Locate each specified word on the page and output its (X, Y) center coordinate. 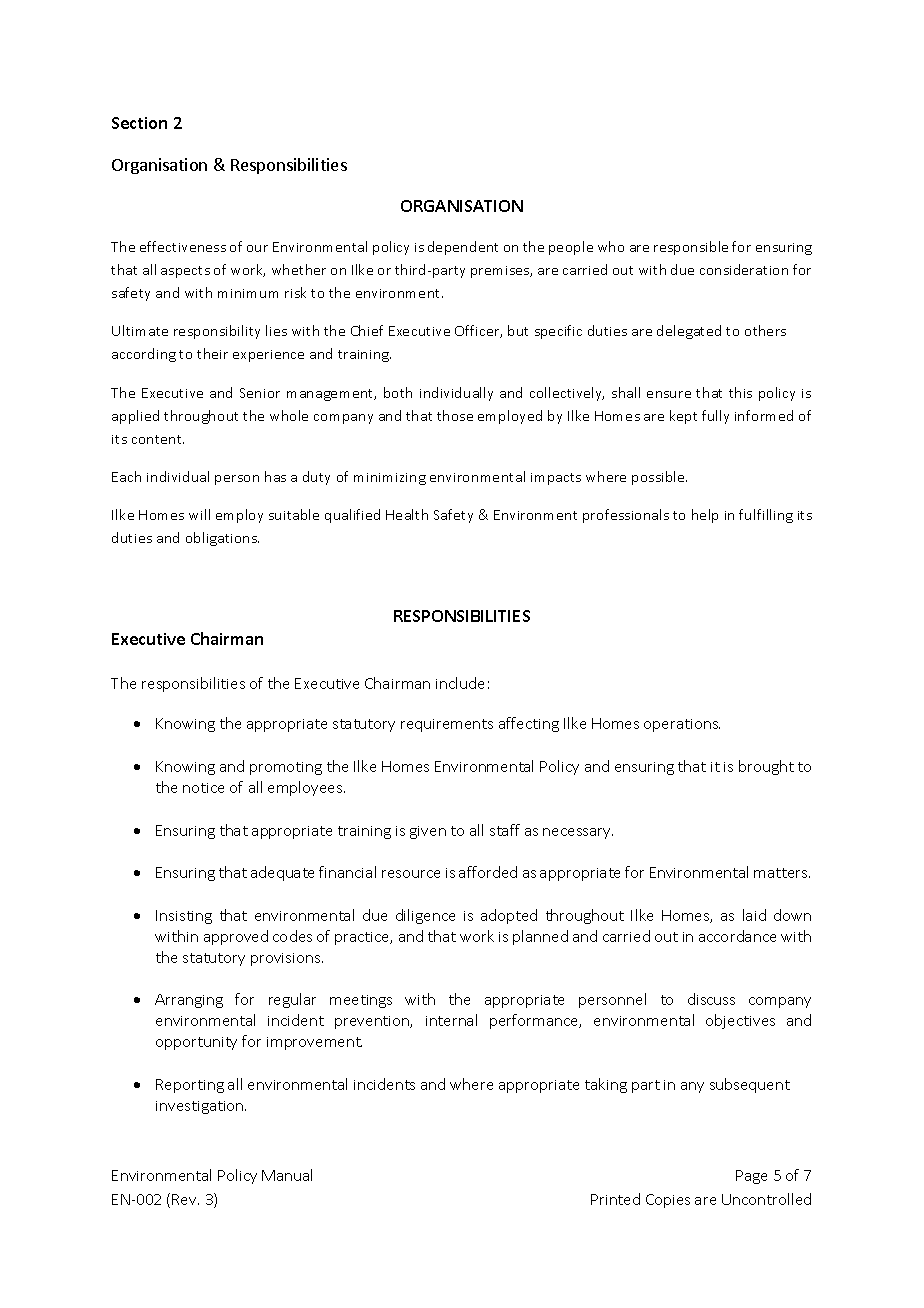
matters (782, 873)
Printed (615, 1199)
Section (139, 123)
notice (203, 788)
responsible (691, 248)
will (199, 514)
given (428, 832)
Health (407, 514)
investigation (201, 1107)
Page (751, 1177)
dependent (463, 248)
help (705, 516)
